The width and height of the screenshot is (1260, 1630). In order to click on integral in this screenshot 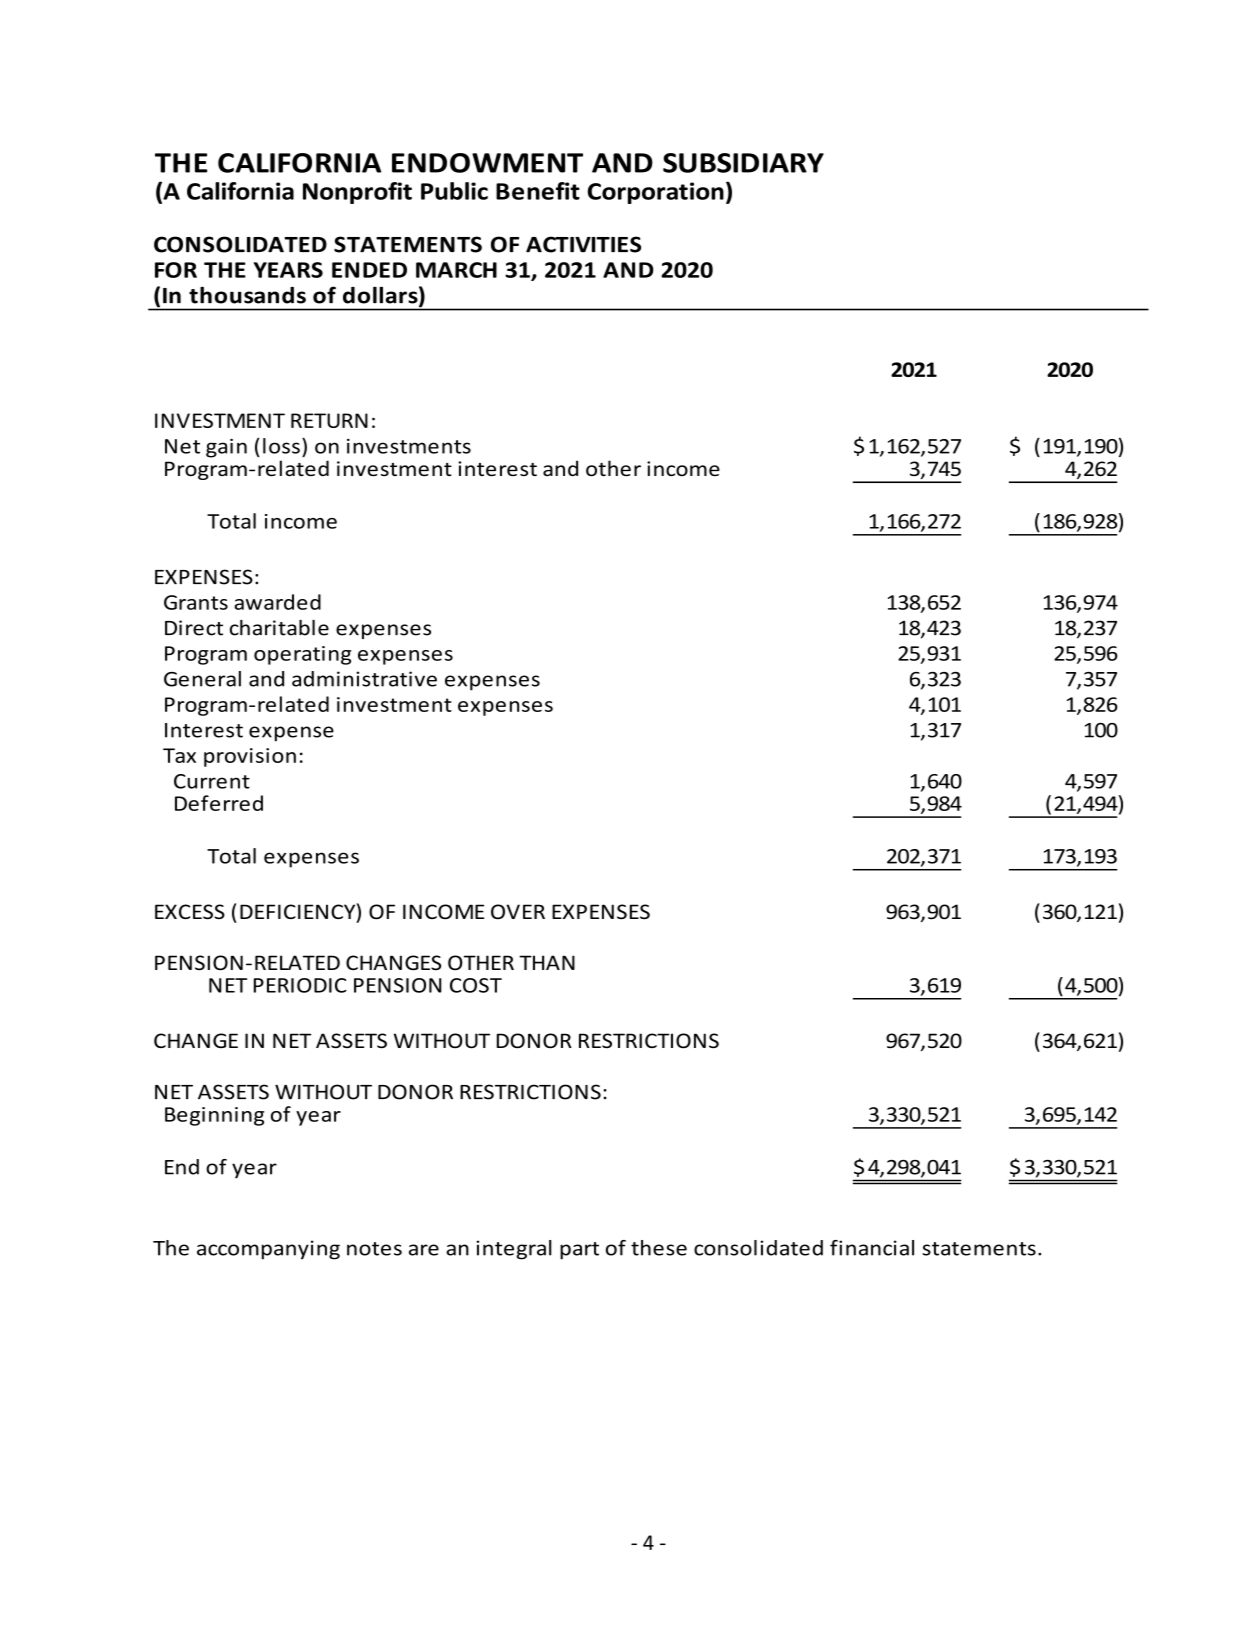, I will do `click(514, 1250)`.
